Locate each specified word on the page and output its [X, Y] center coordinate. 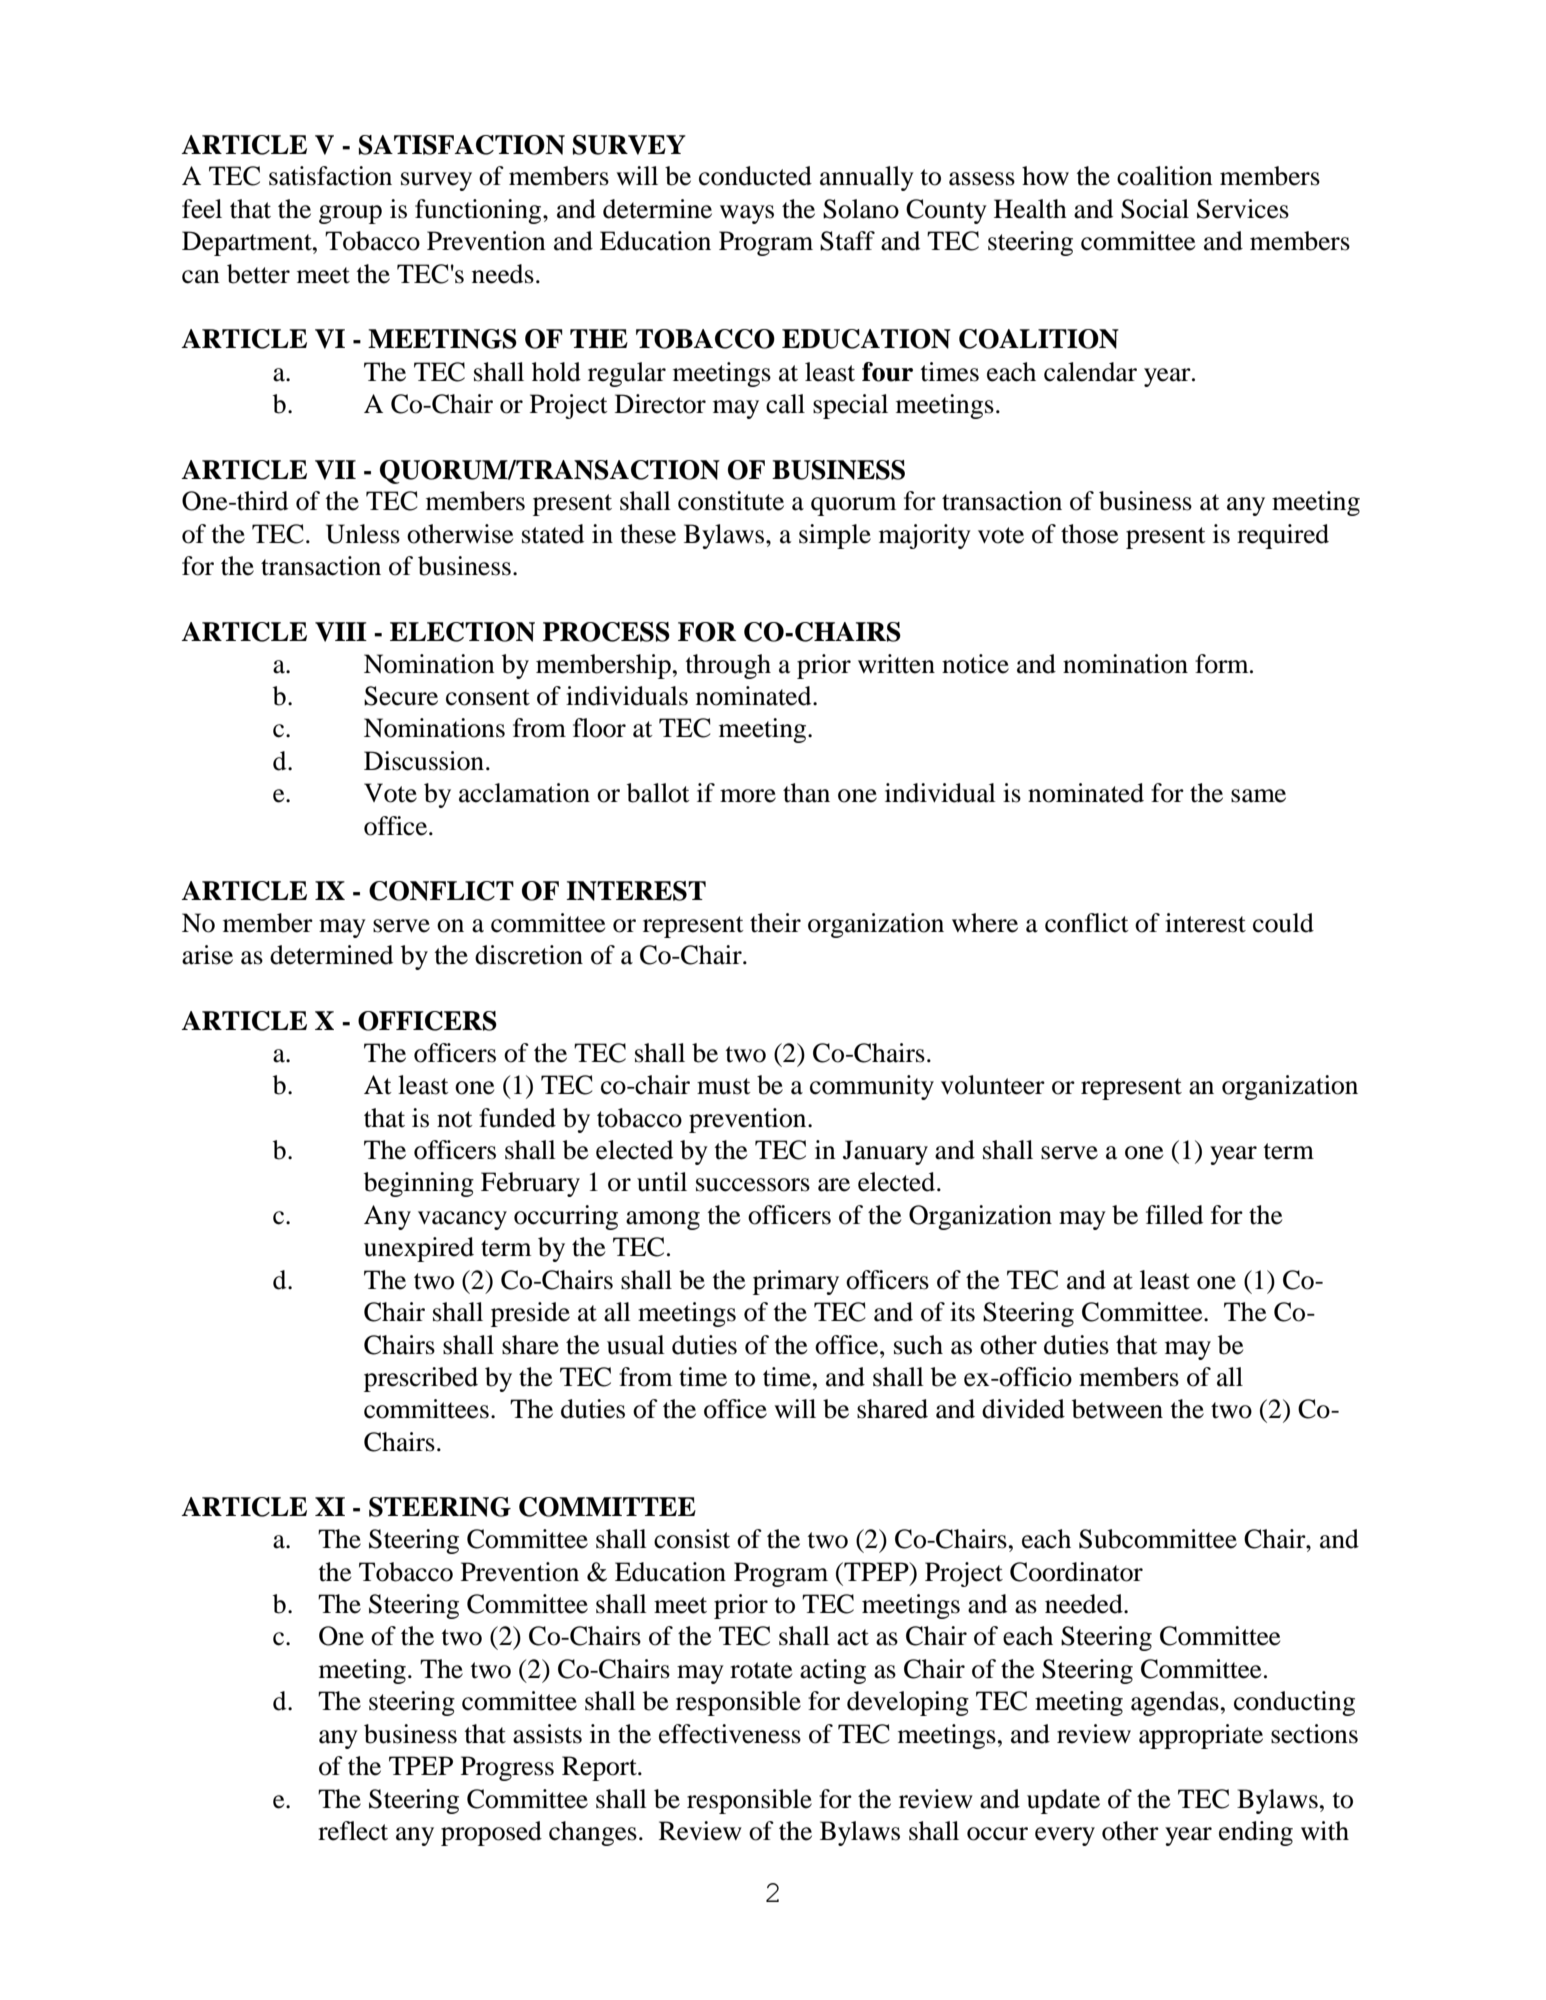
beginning [419, 1184]
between [1117, 1409]
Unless [363, 534]
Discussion [424, 761]
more [748, 796]
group [350, 214]
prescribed [421, 1379]
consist [692, 1539]
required [1283, 536]
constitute [731, 501]
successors [753, 1185]
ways [747, 214]
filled [1174, 1215]
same [1258, 796]
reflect [353, 1831]
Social [1155, 209]
